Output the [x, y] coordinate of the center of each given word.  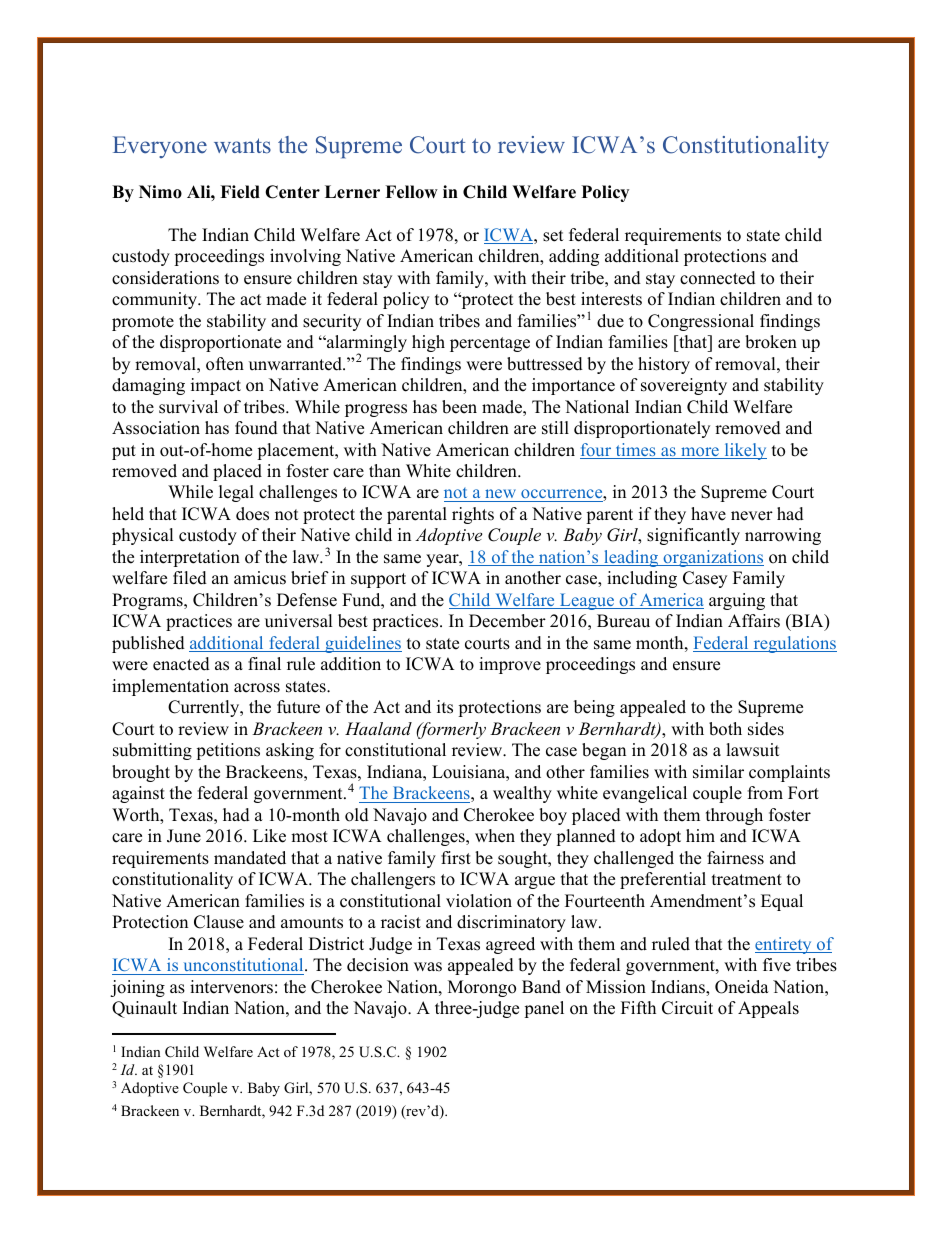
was [428, 967]
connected [718, 278]
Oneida [742, 987]
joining [137, 988]
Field [240, 192]
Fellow [411, 192]
